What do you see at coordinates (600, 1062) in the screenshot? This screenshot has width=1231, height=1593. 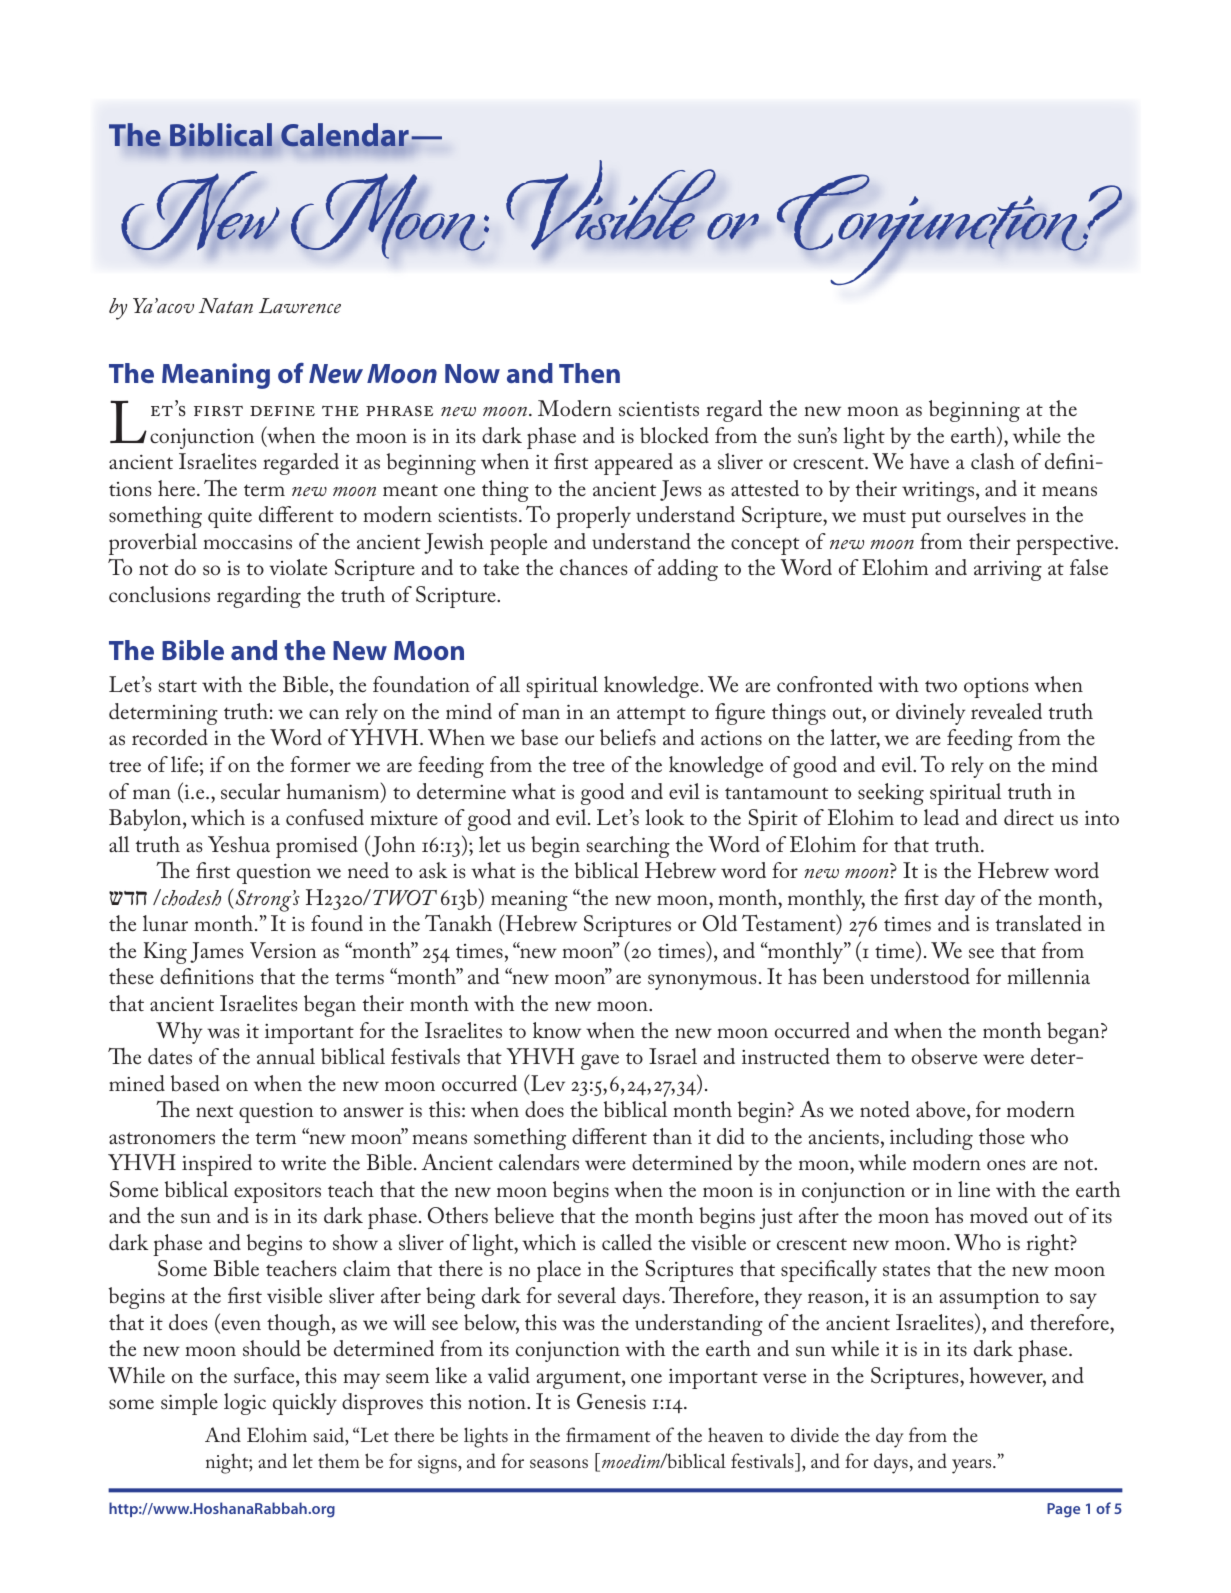 I see `gave` at bounding box center [600, 1062].
